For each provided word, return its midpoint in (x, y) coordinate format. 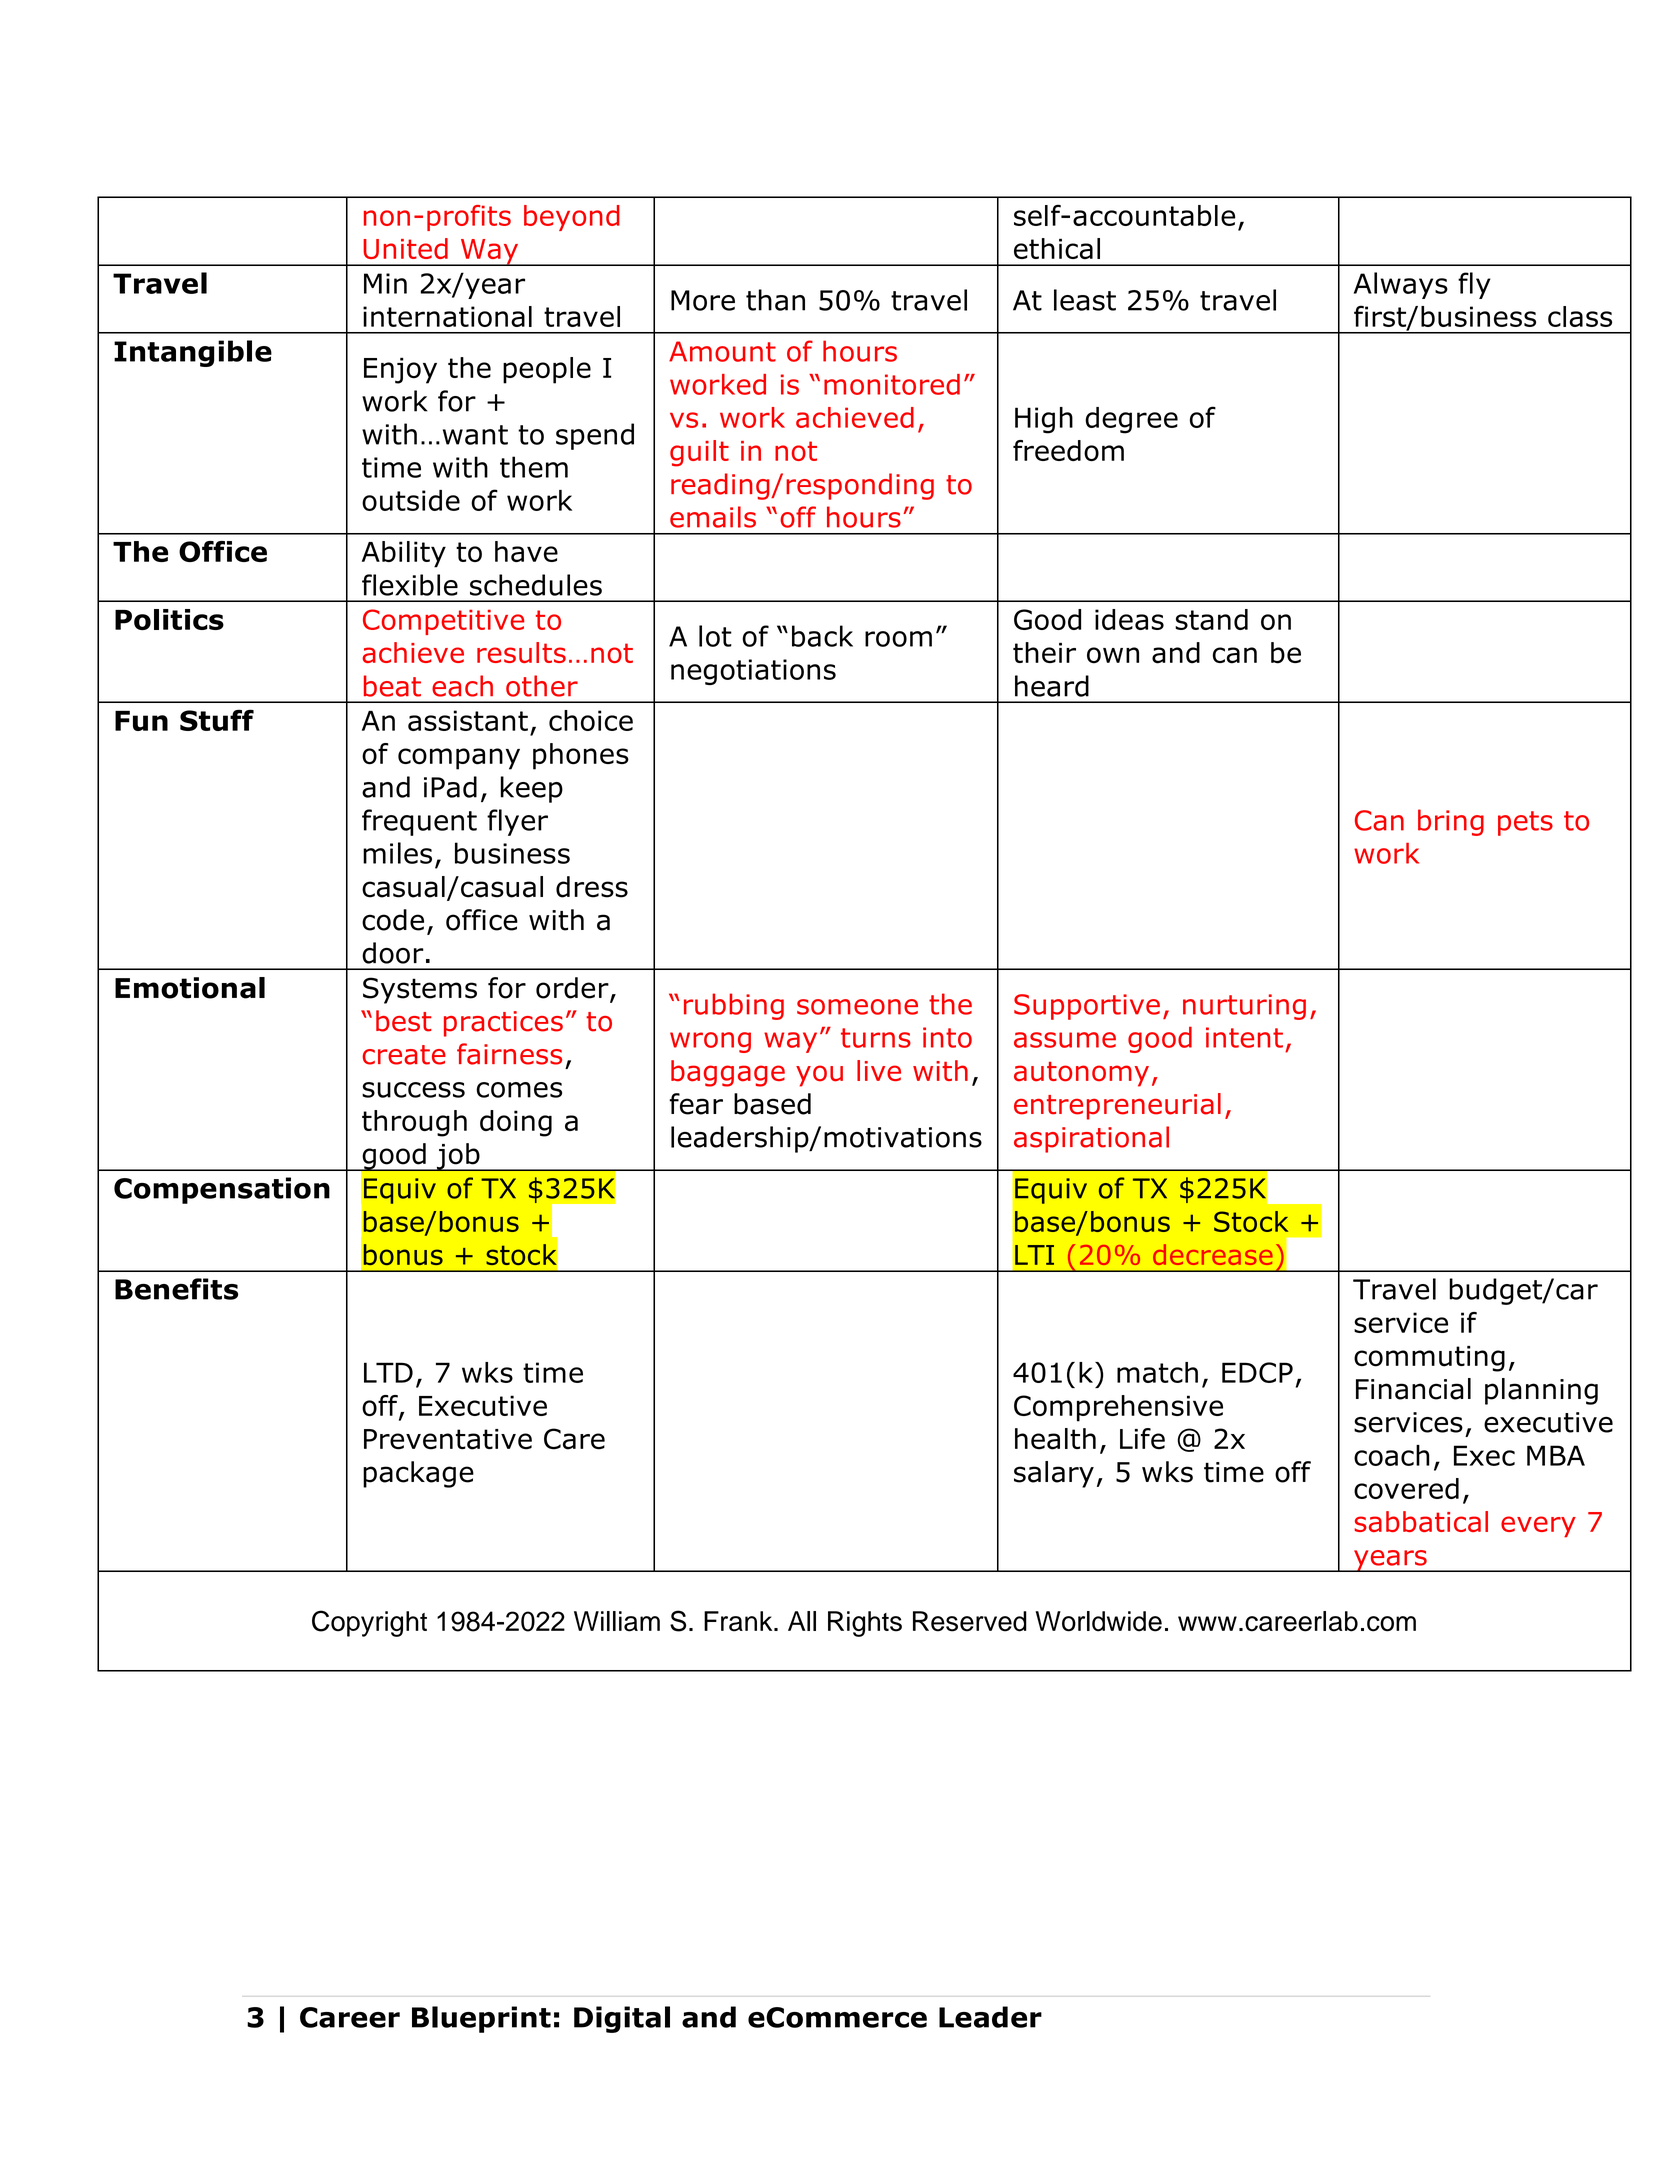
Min (385, 283)
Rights (865, 1624)
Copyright (369, 1623)
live (879, 1070)
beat (392, 686)
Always (1401, 285)
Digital (622, 2019)
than (775, 300)
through (414, 1123)
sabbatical (1421, 1521)
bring (1451, 822)
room (898, 639)
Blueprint (481, 2019)
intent (1244, 1037)
